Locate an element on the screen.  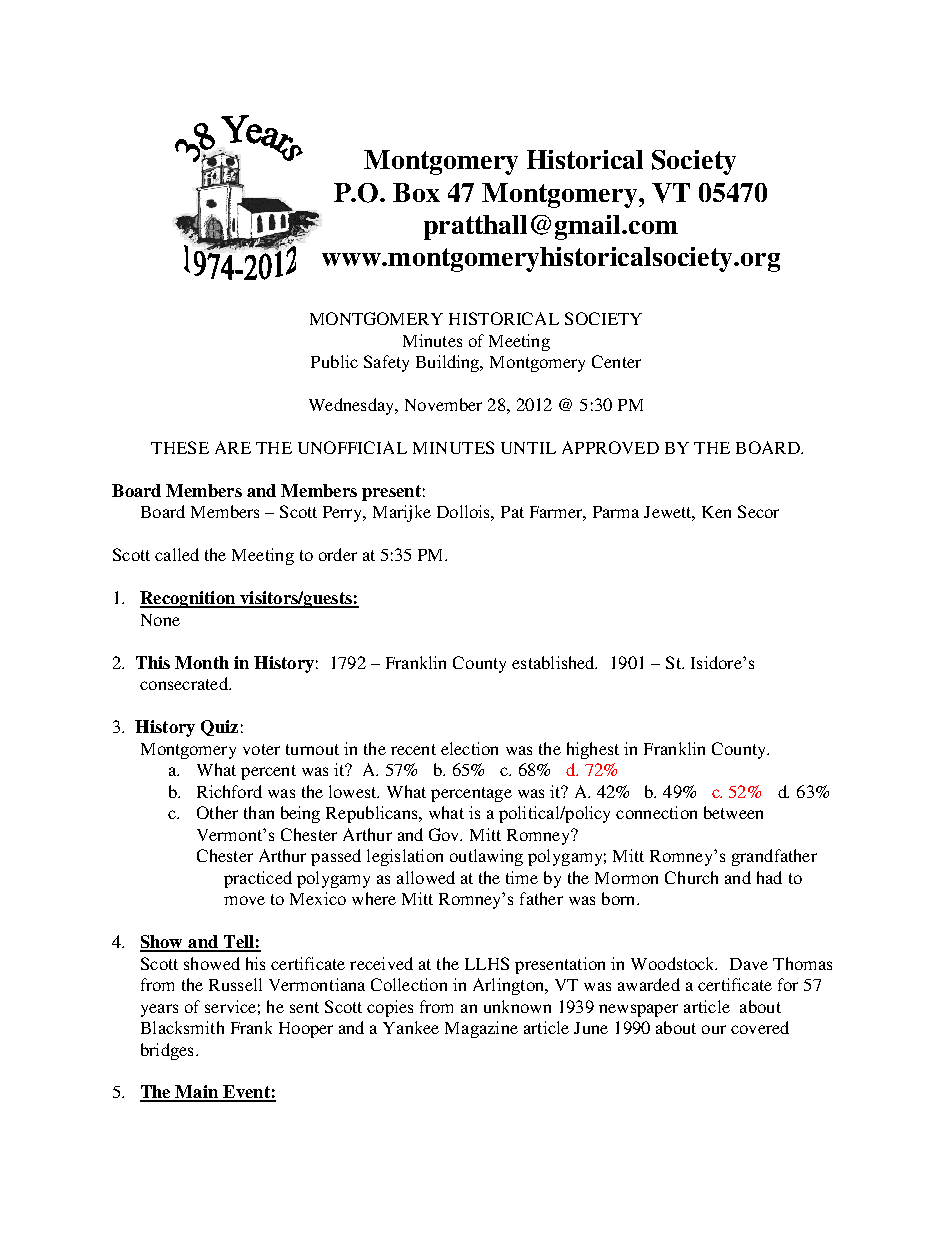
our is located at coordinates (714, 1029).
